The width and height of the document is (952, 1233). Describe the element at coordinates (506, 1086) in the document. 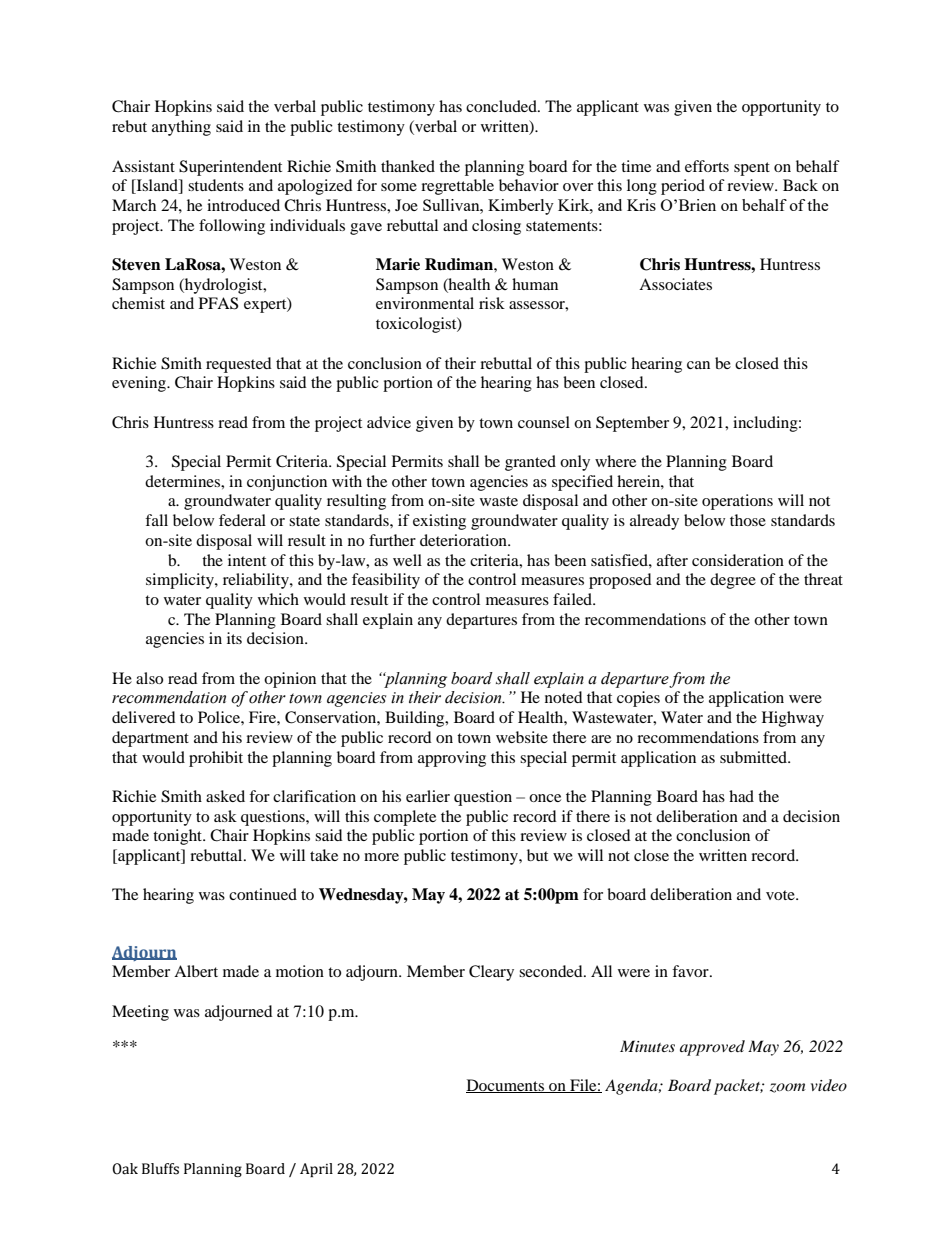

I see `Documents` at that location.
